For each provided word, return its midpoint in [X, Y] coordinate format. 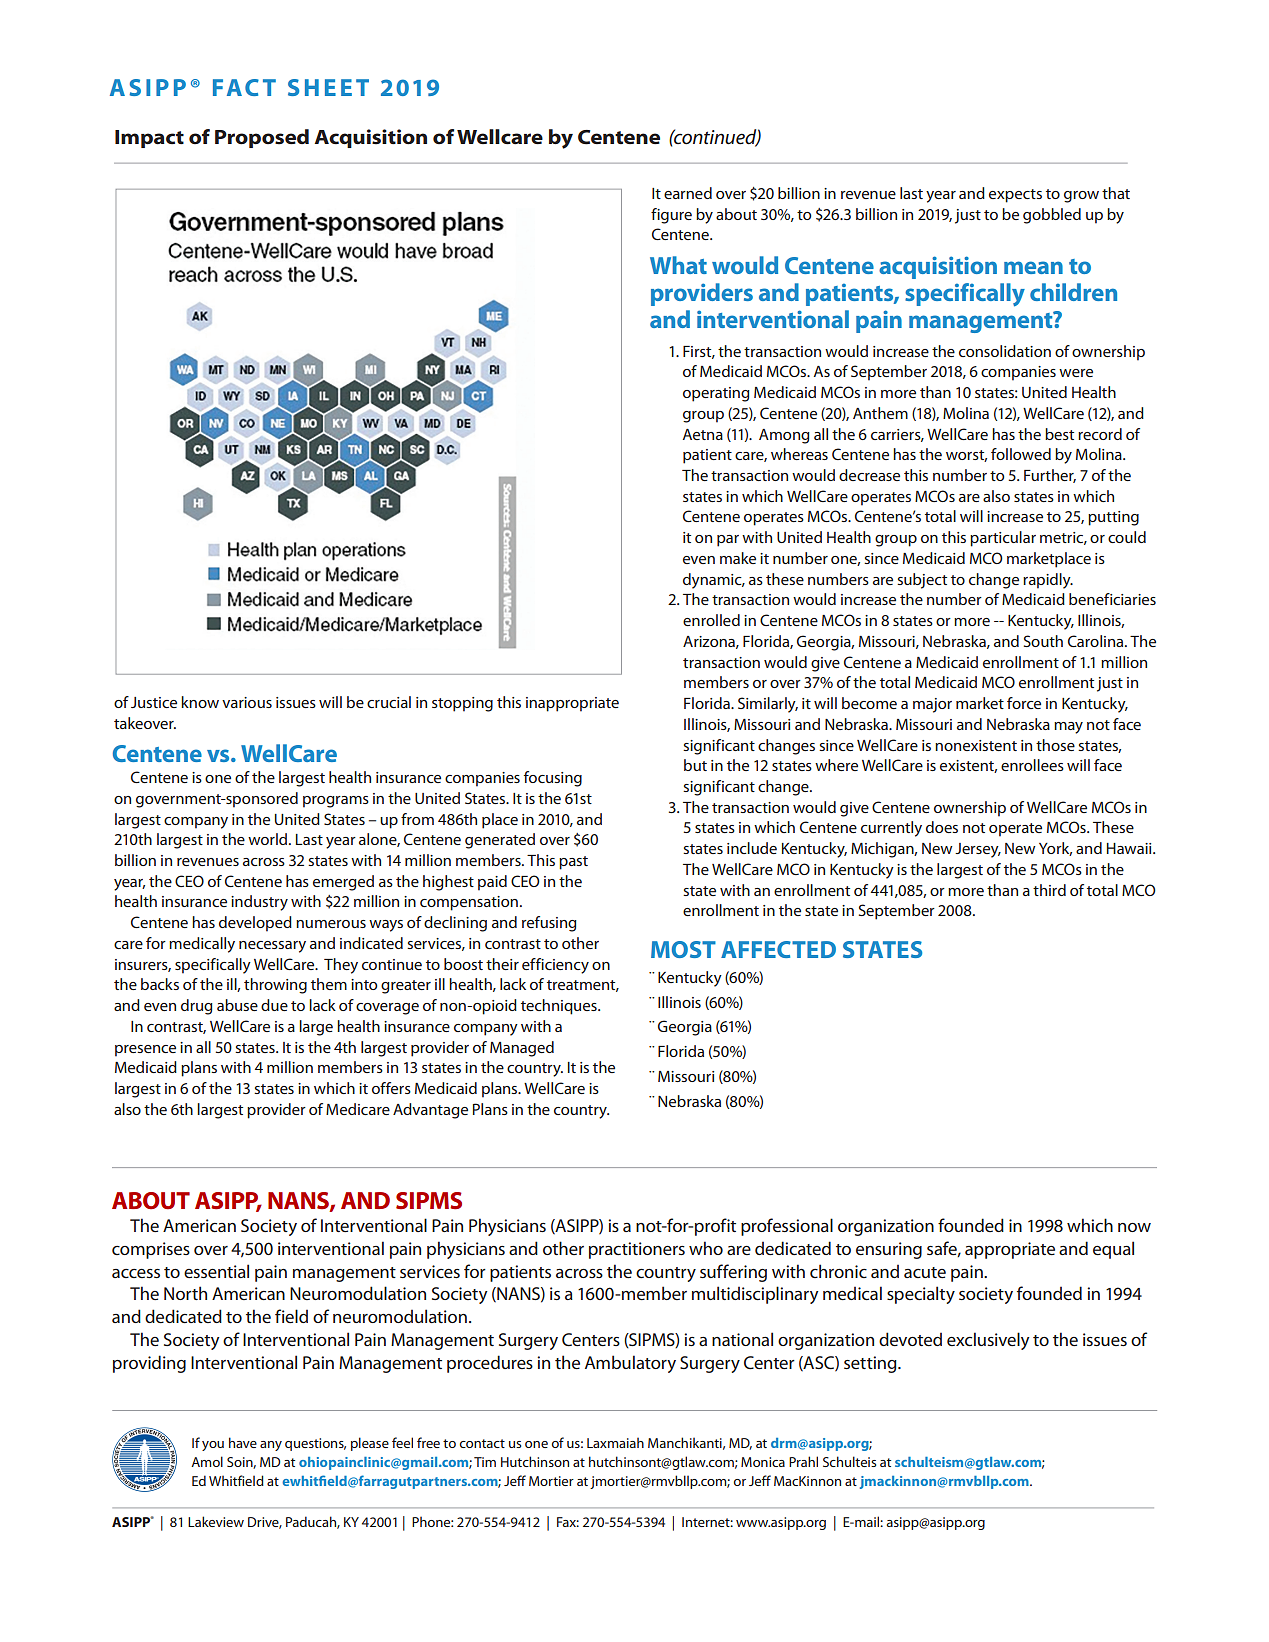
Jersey [978, 850]
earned [688, 193]
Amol [207, 1461]
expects [1015, 196]
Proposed [262, 138]
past [573, 863]
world [269, 839]
